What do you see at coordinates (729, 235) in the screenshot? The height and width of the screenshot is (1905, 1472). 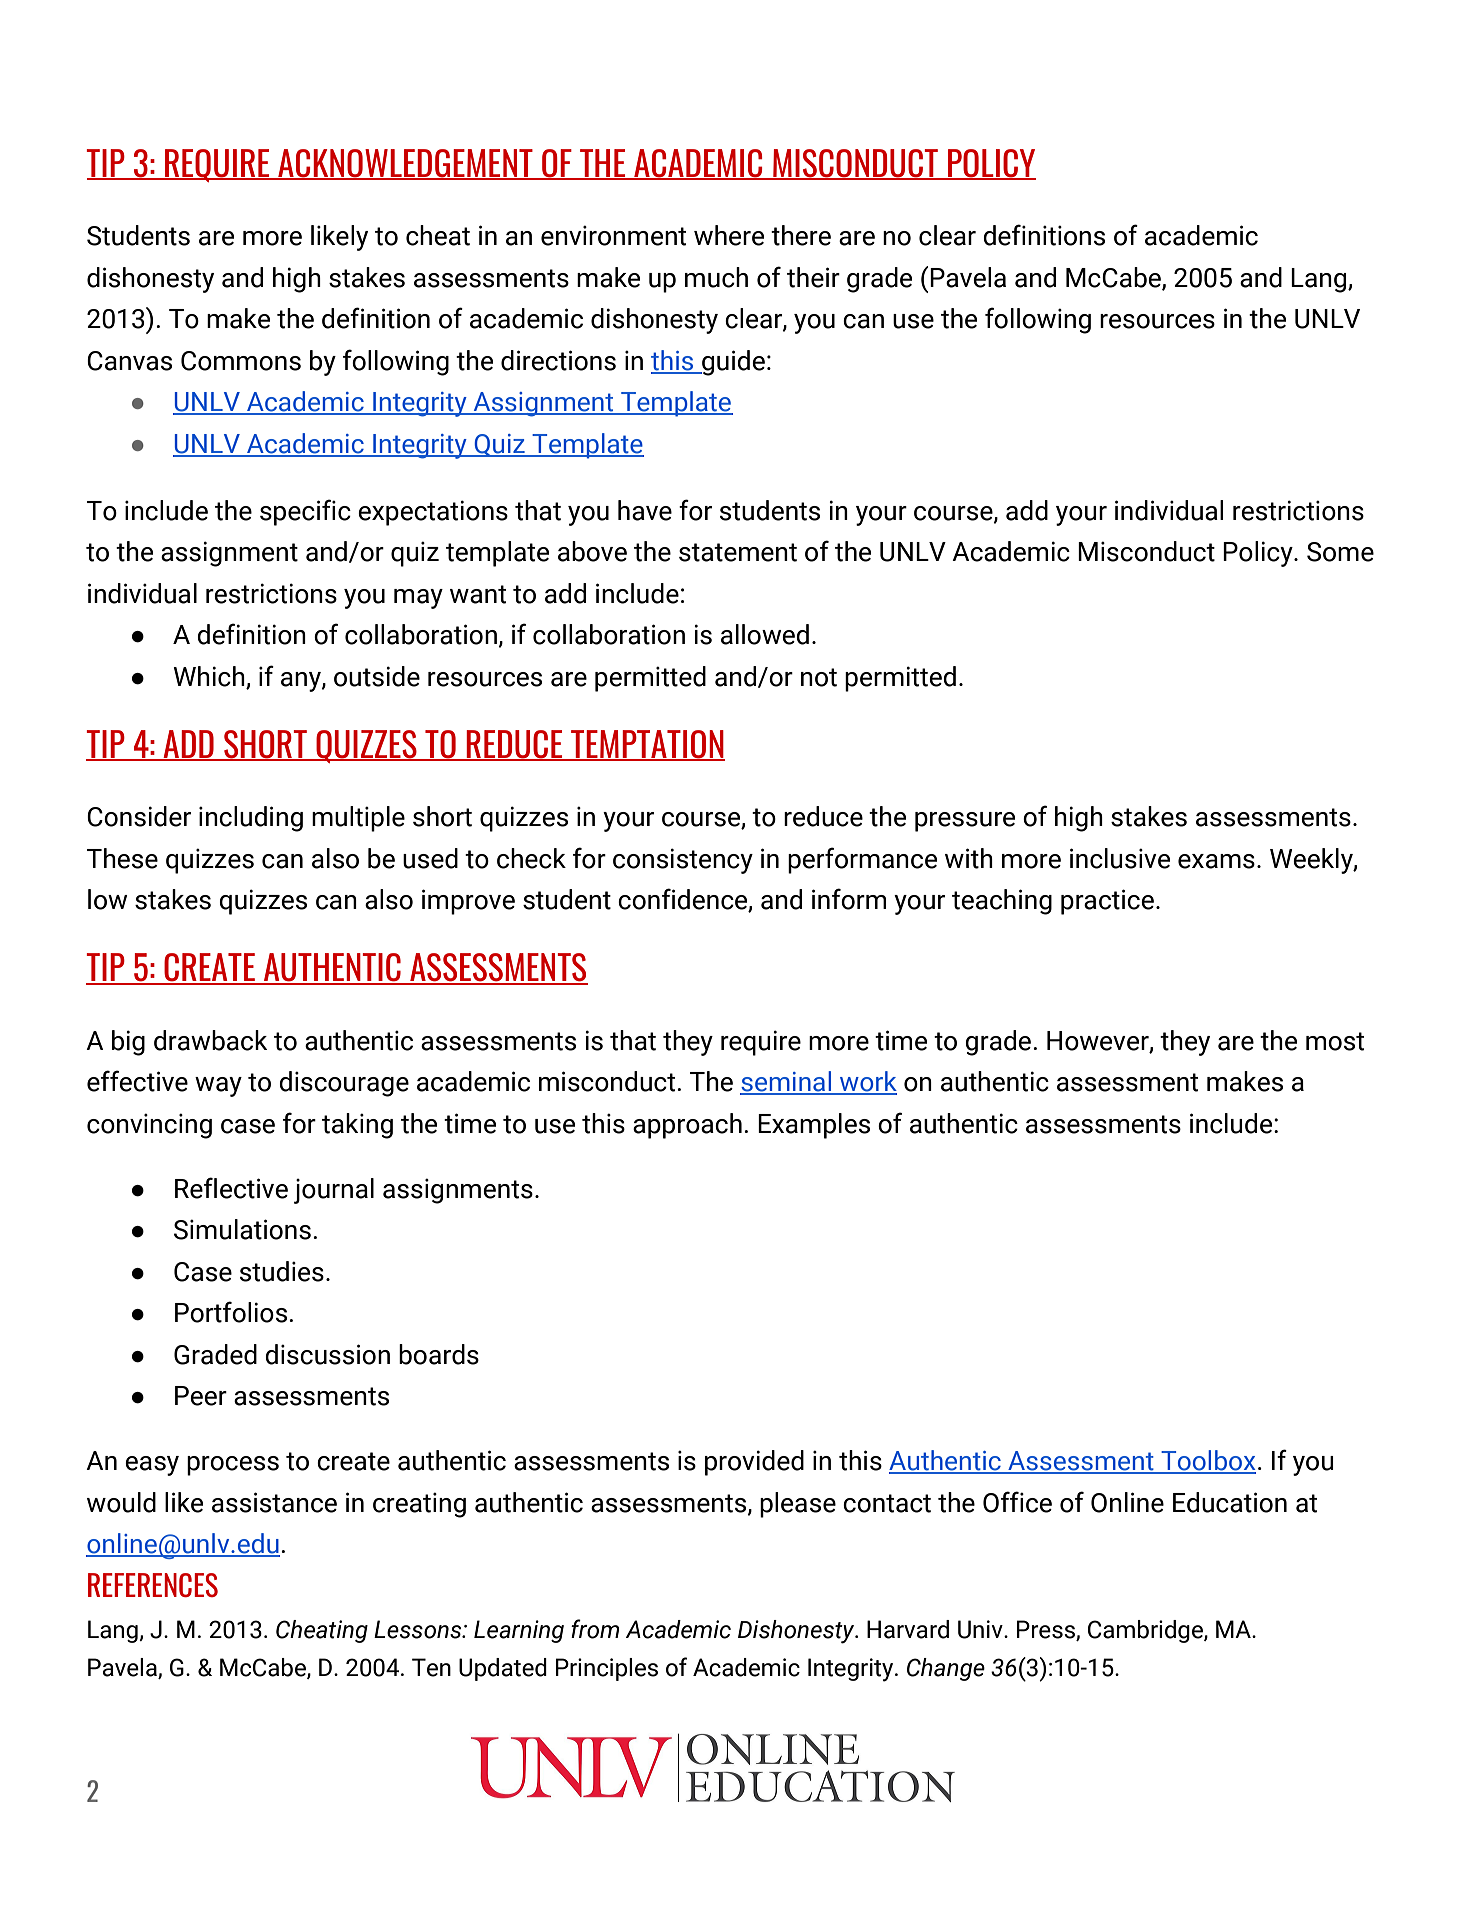 I see `where` at bounding box center [729, 235].
